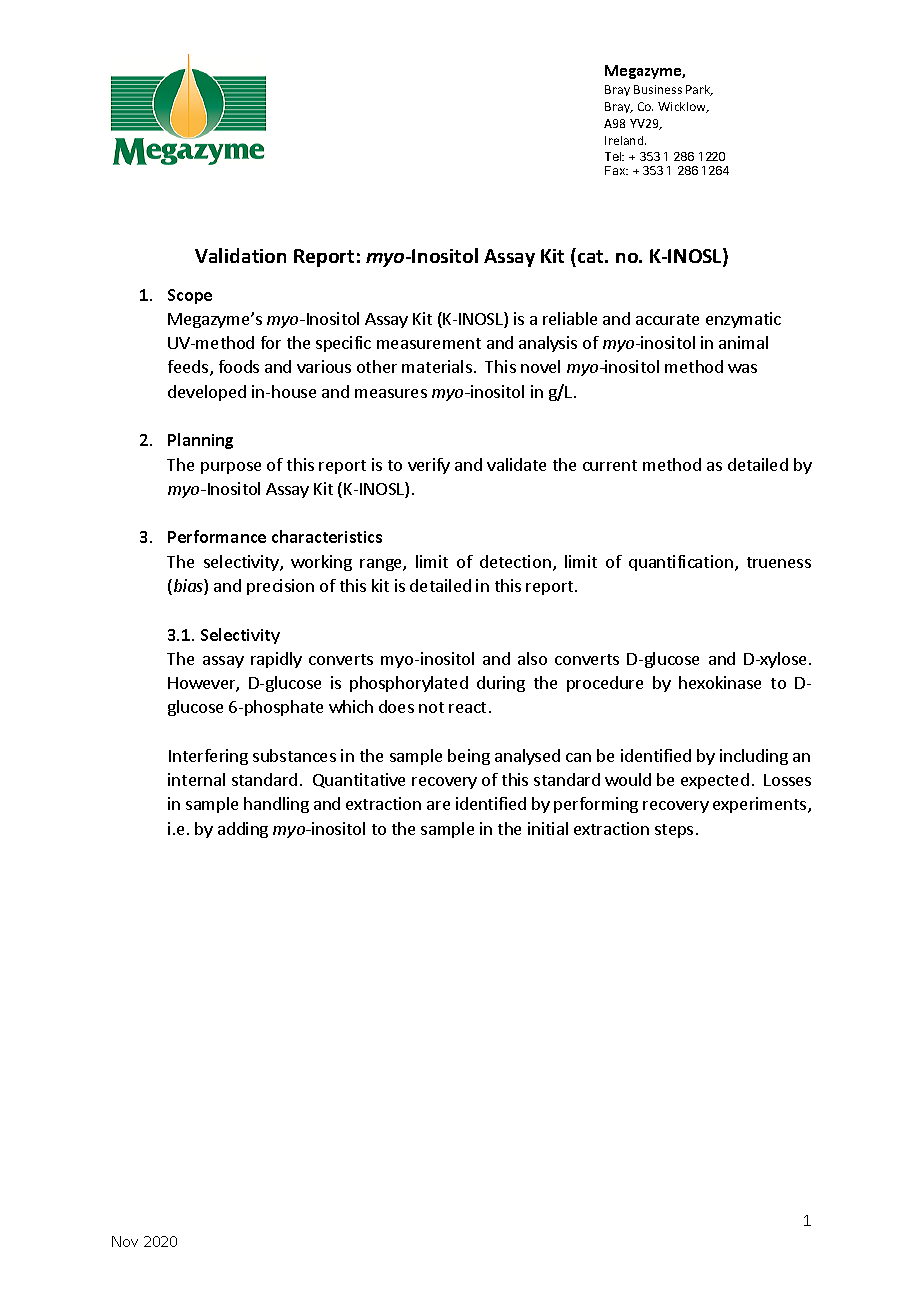 The width and height of the page is (924, 1307). I want to click on detection, so click(515, 561).
